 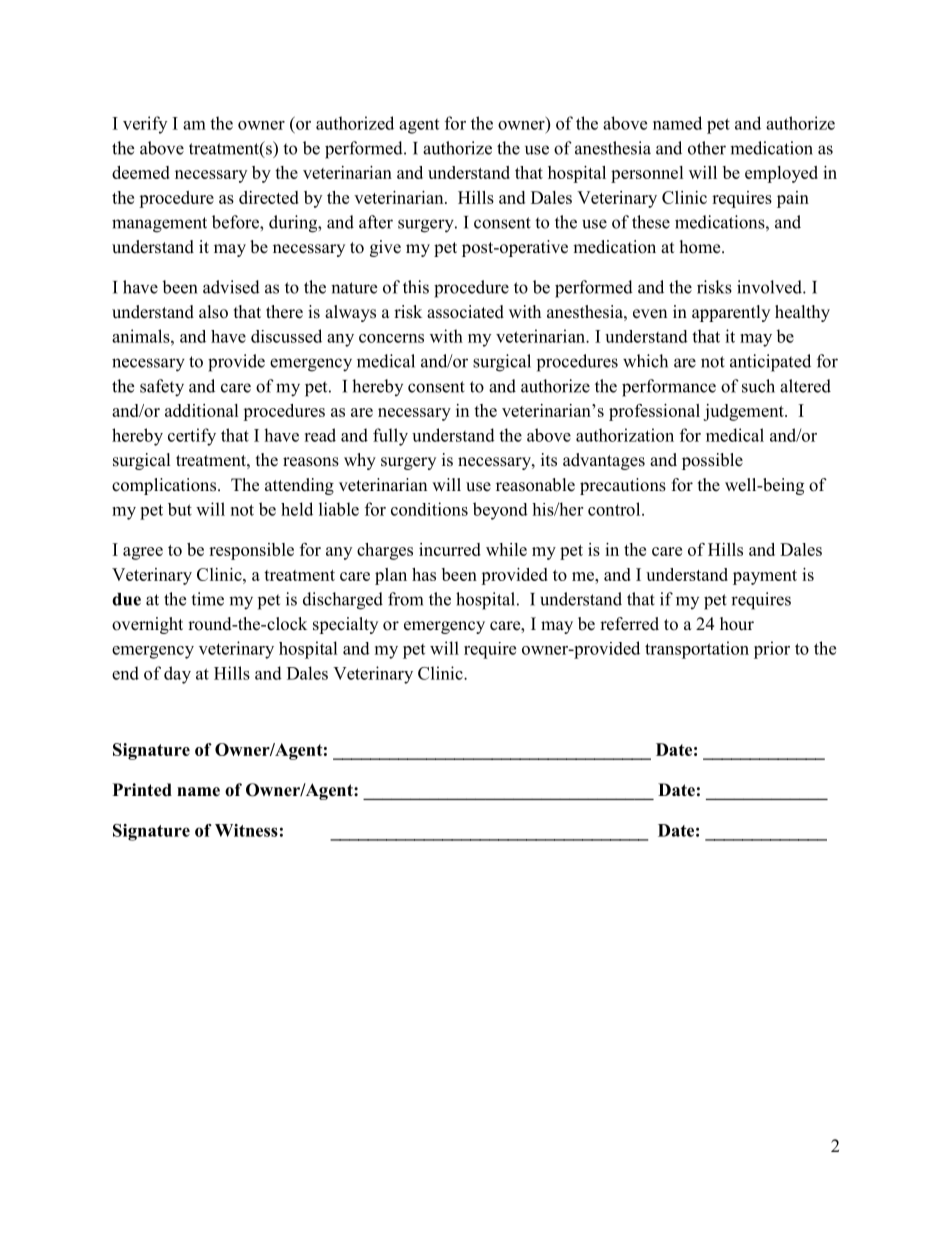 What do you see at coordinates (246, 830) in the document?
I see `Witness` at bounding box center [246, 830].
